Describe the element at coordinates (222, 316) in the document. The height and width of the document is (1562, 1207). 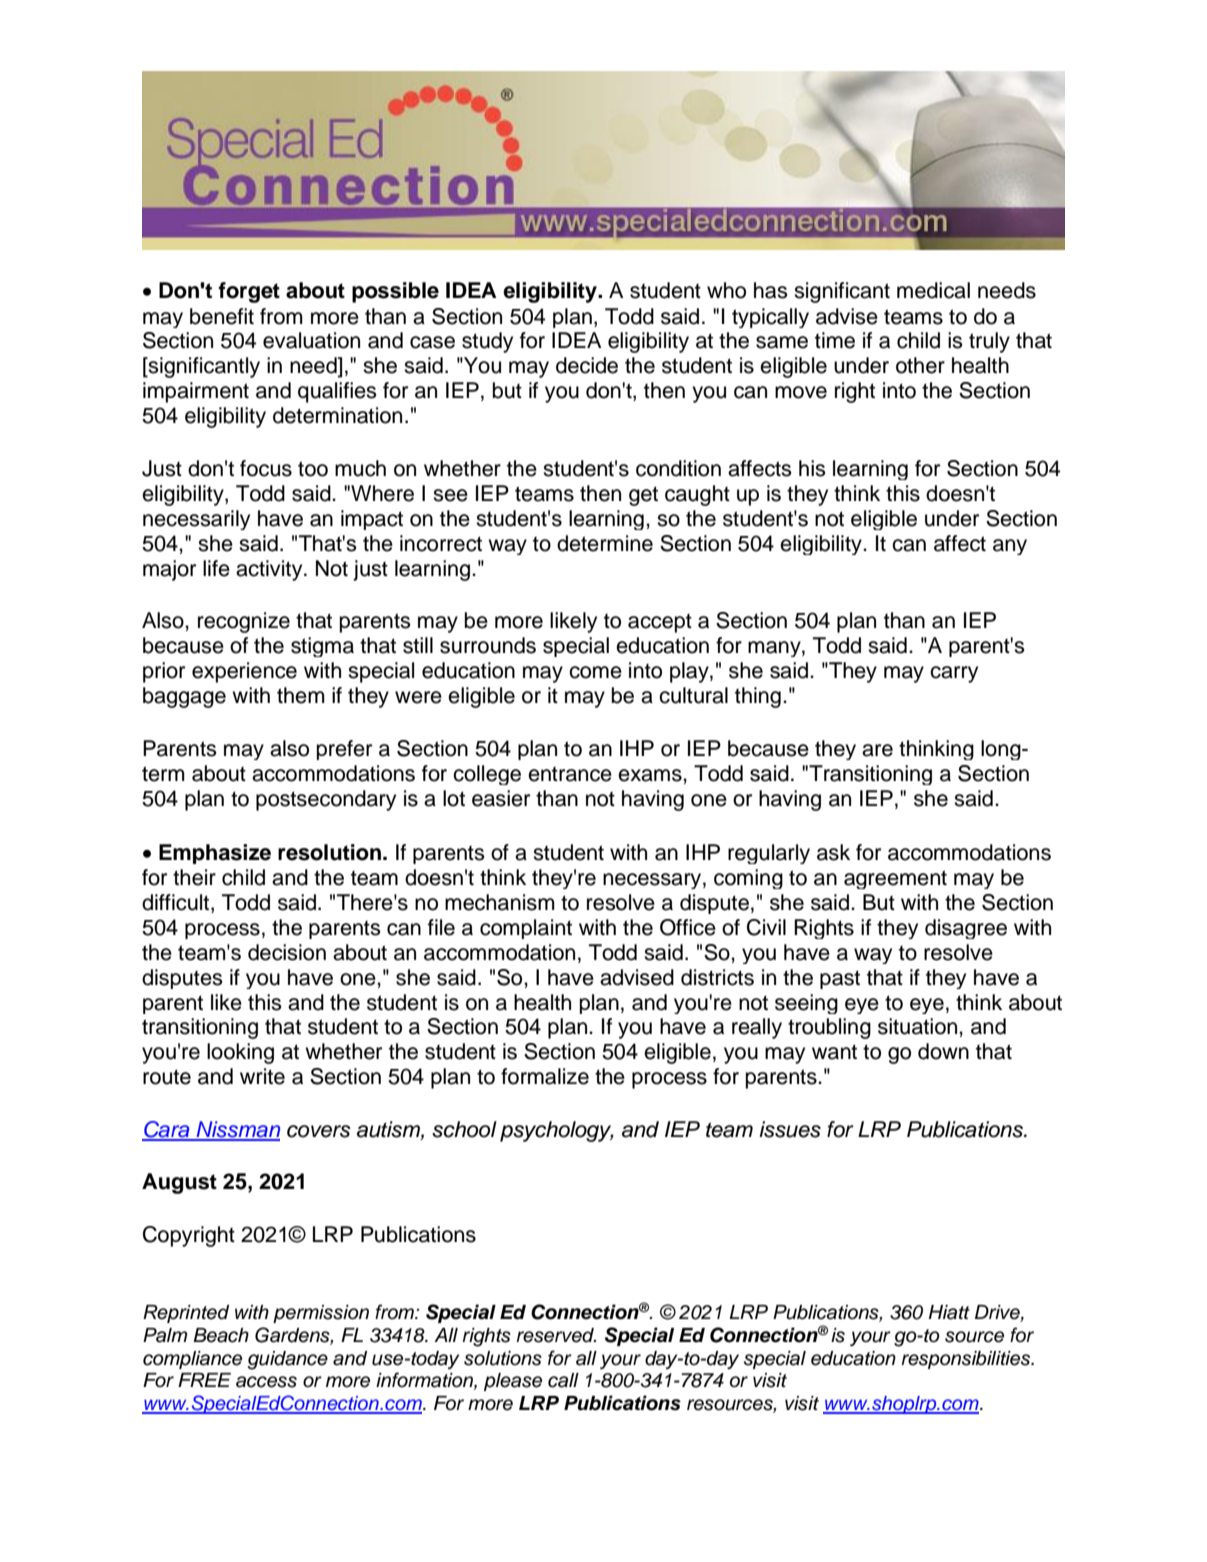
I see `benefit` at that location.
